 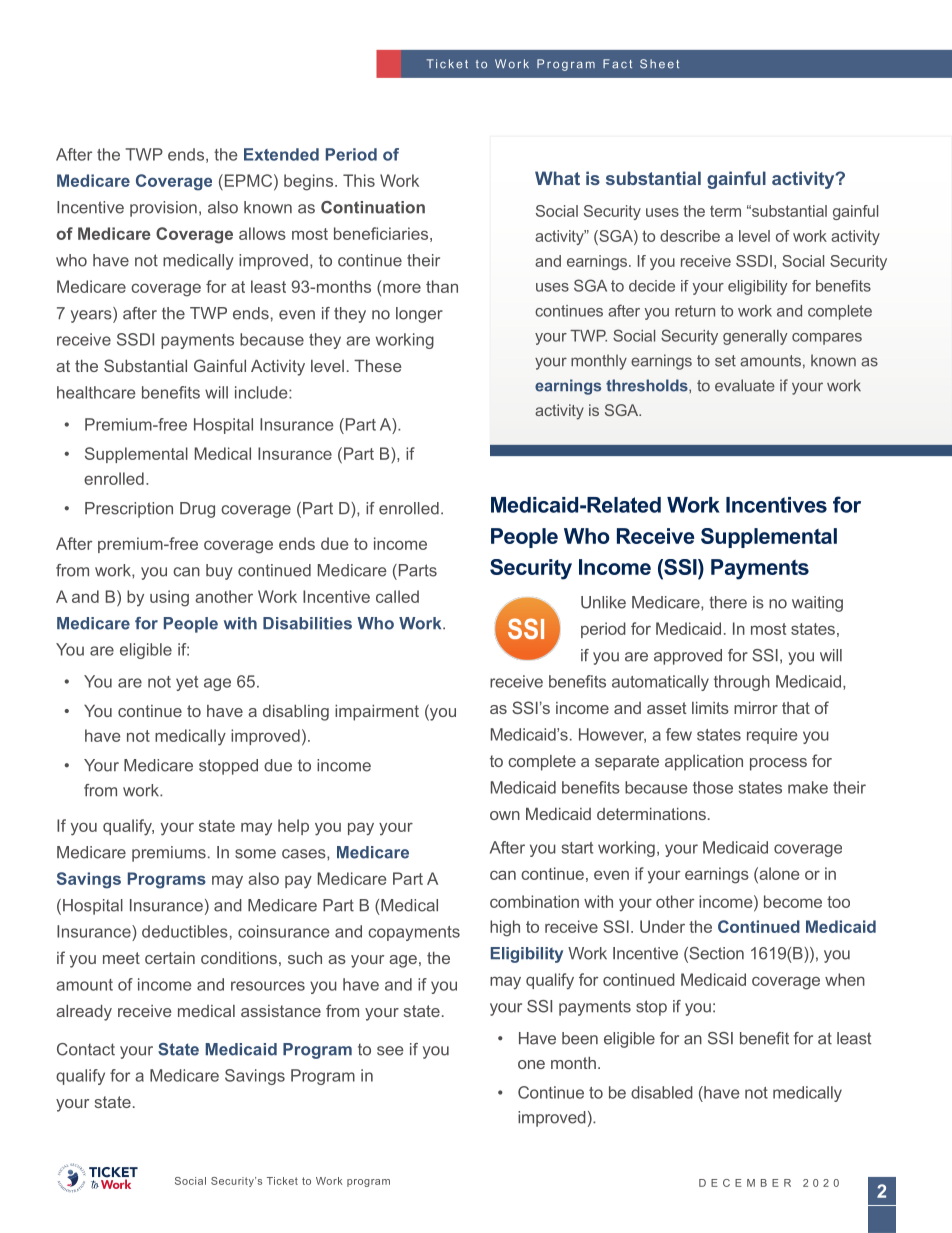 I want to click on provision, so click(x=163, y=209).
